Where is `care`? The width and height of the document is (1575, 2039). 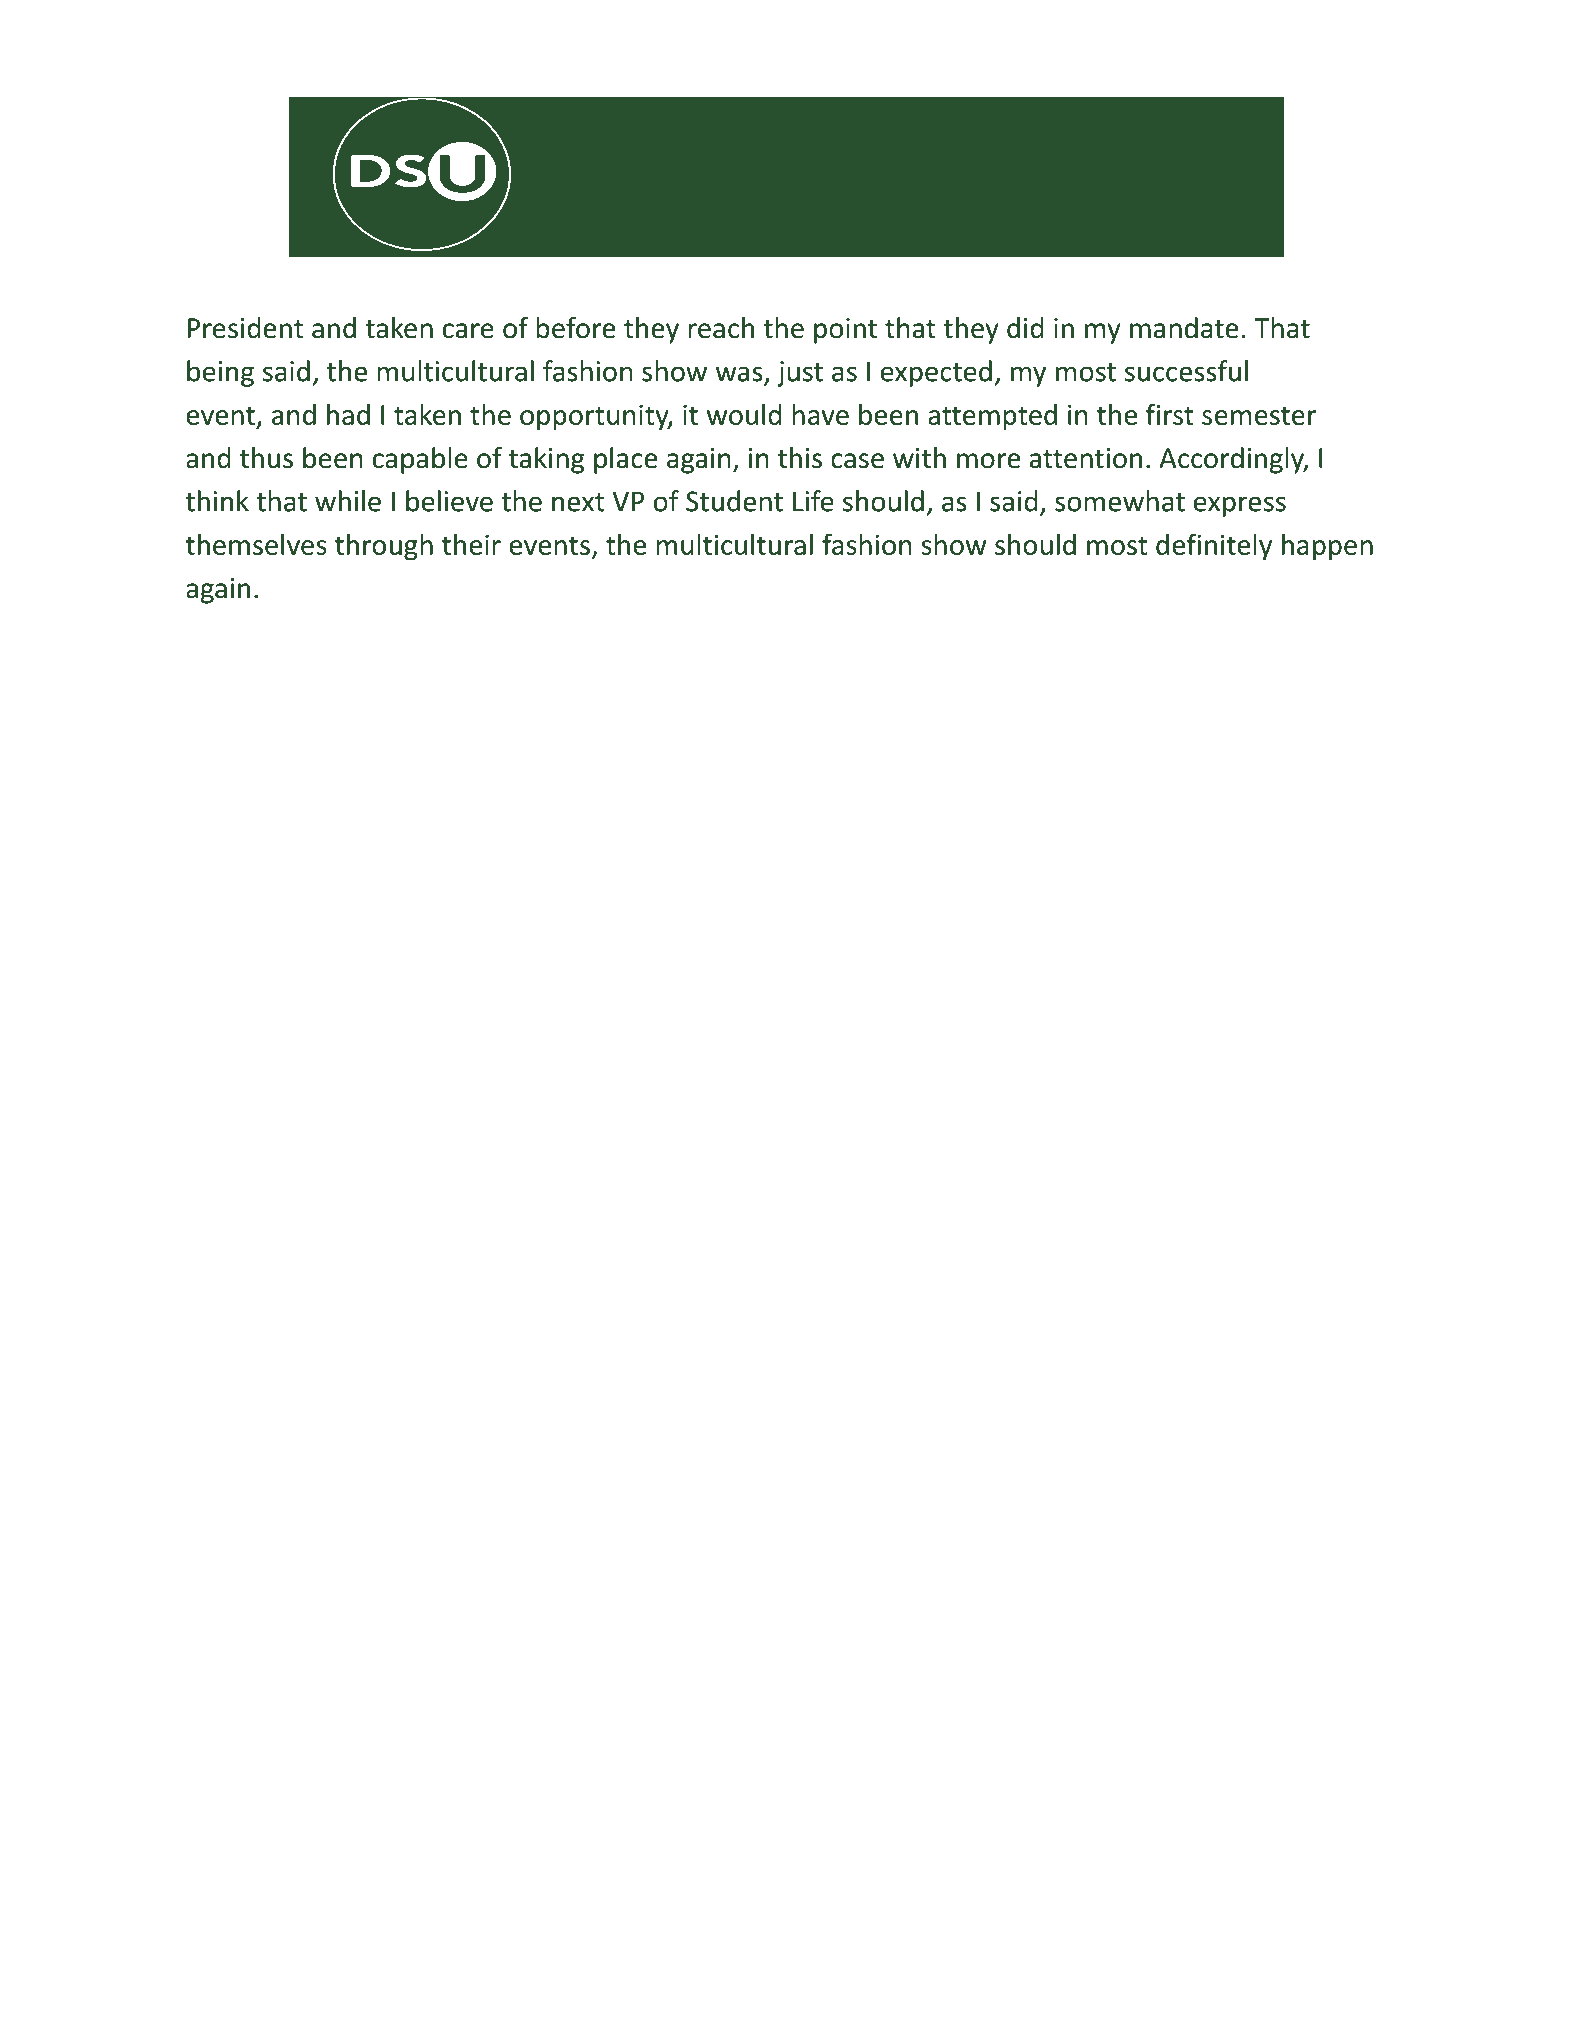
care is located at coordinates (468, 331).
